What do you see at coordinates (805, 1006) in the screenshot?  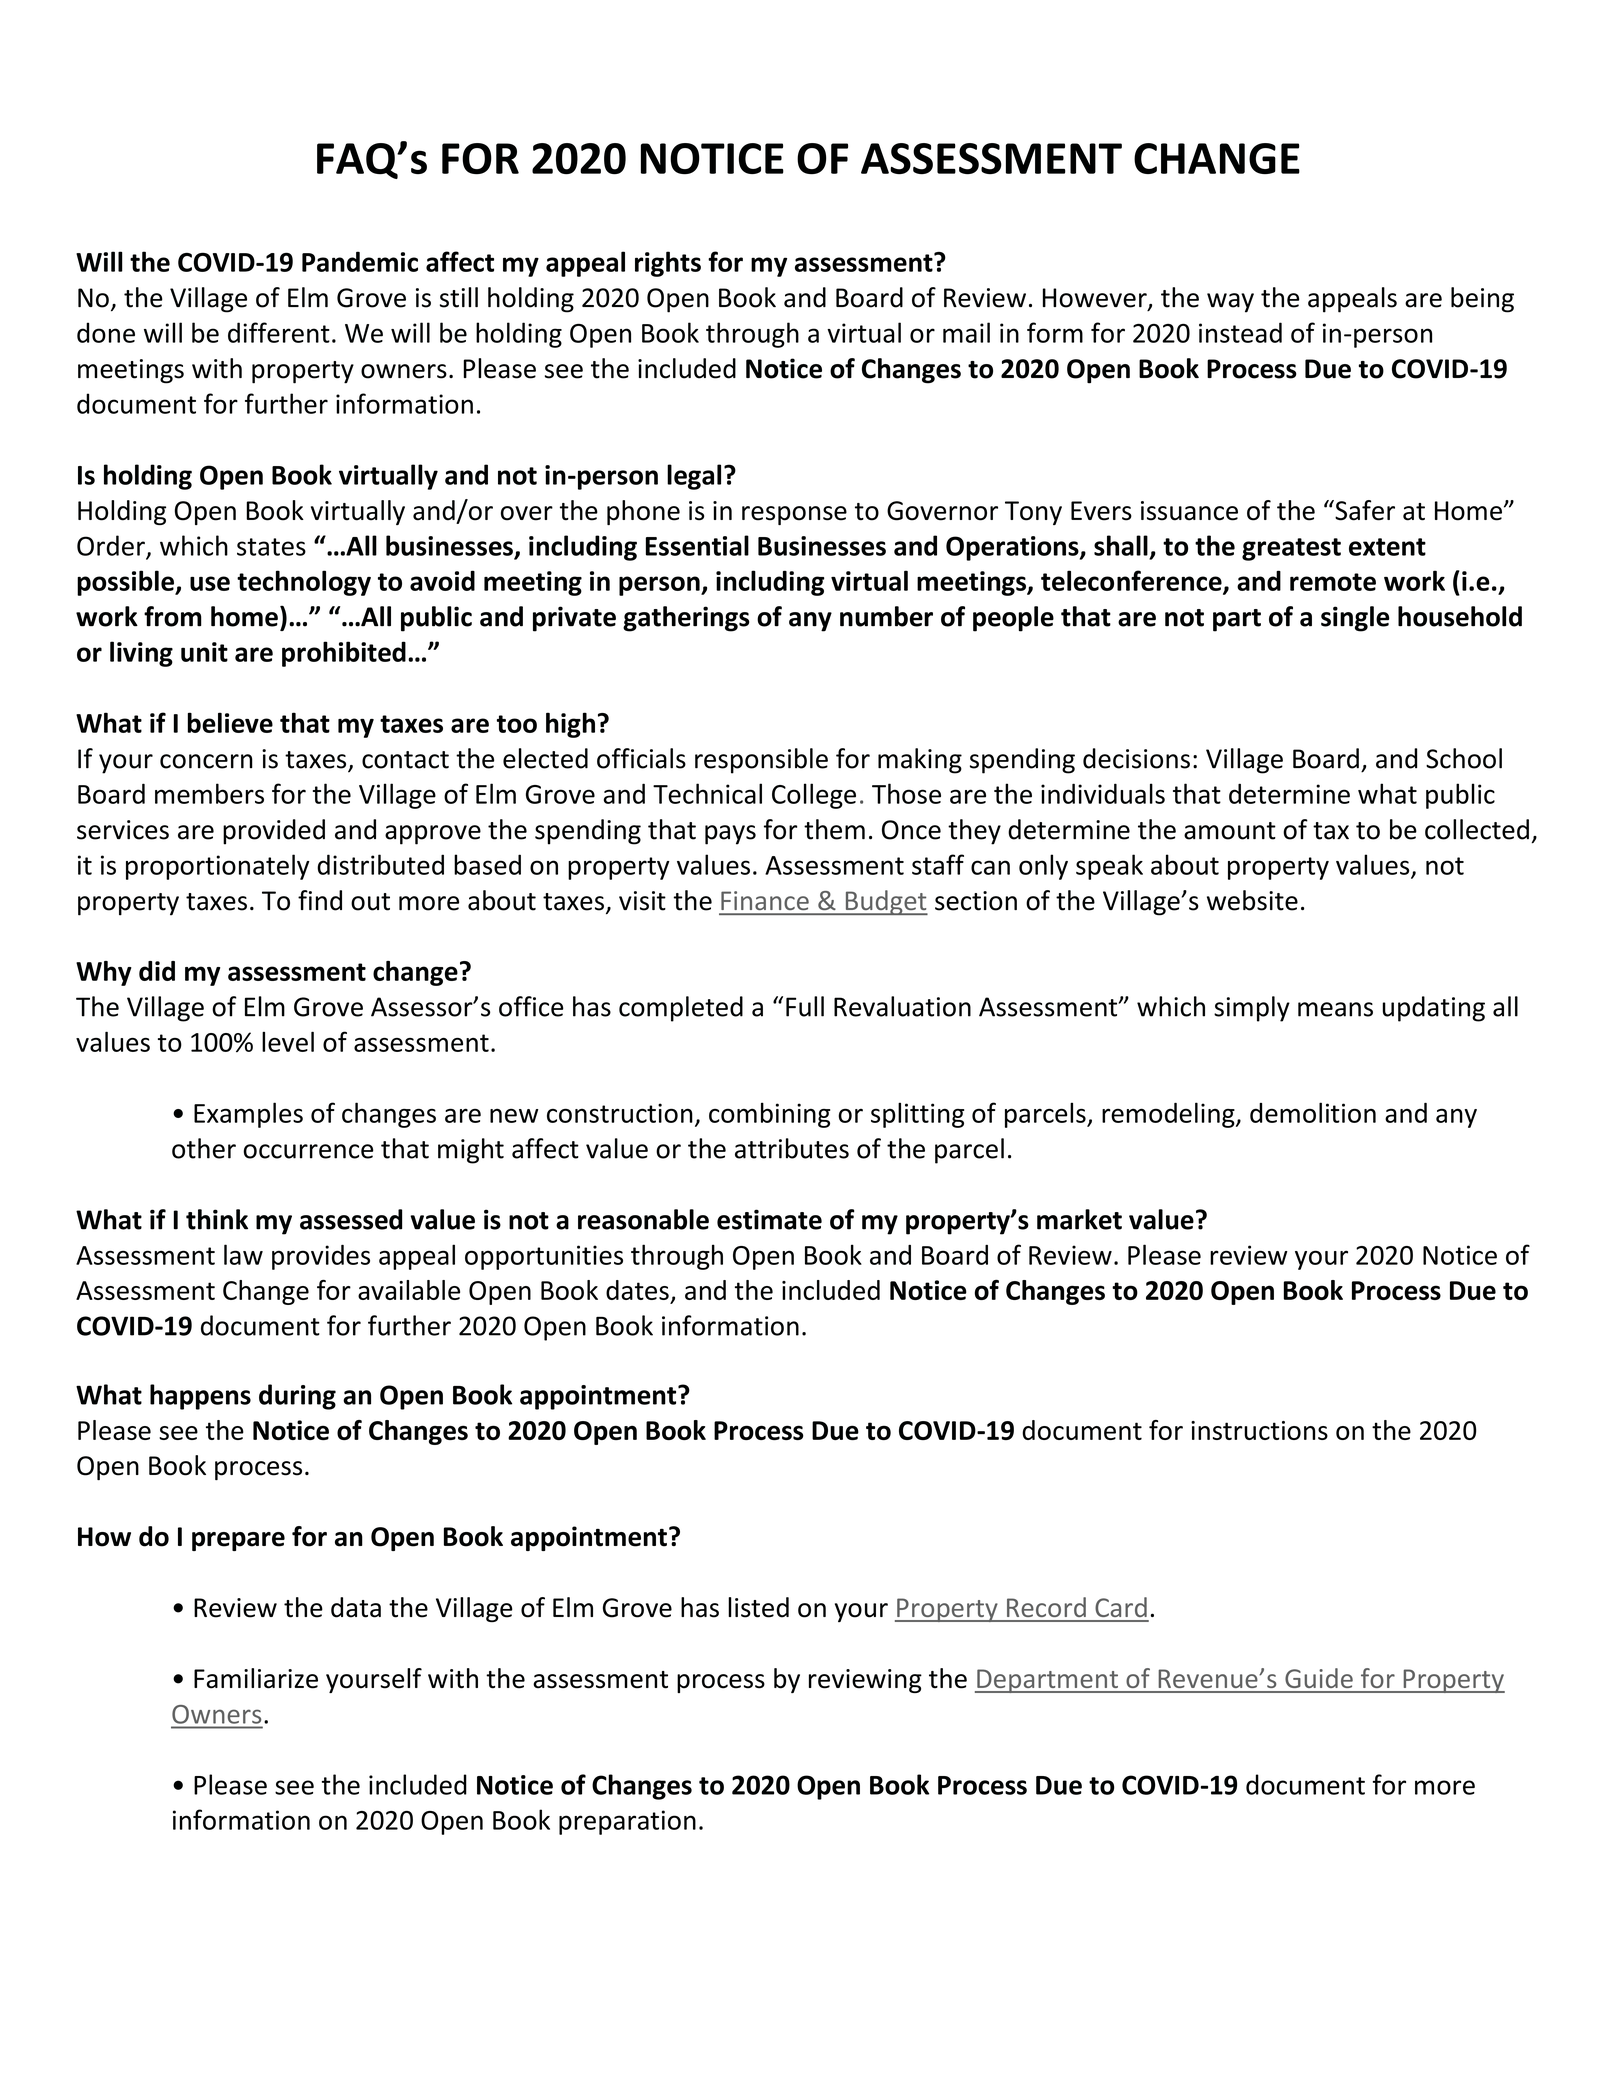 I see `Full` at bounding box center [805, 1006].
